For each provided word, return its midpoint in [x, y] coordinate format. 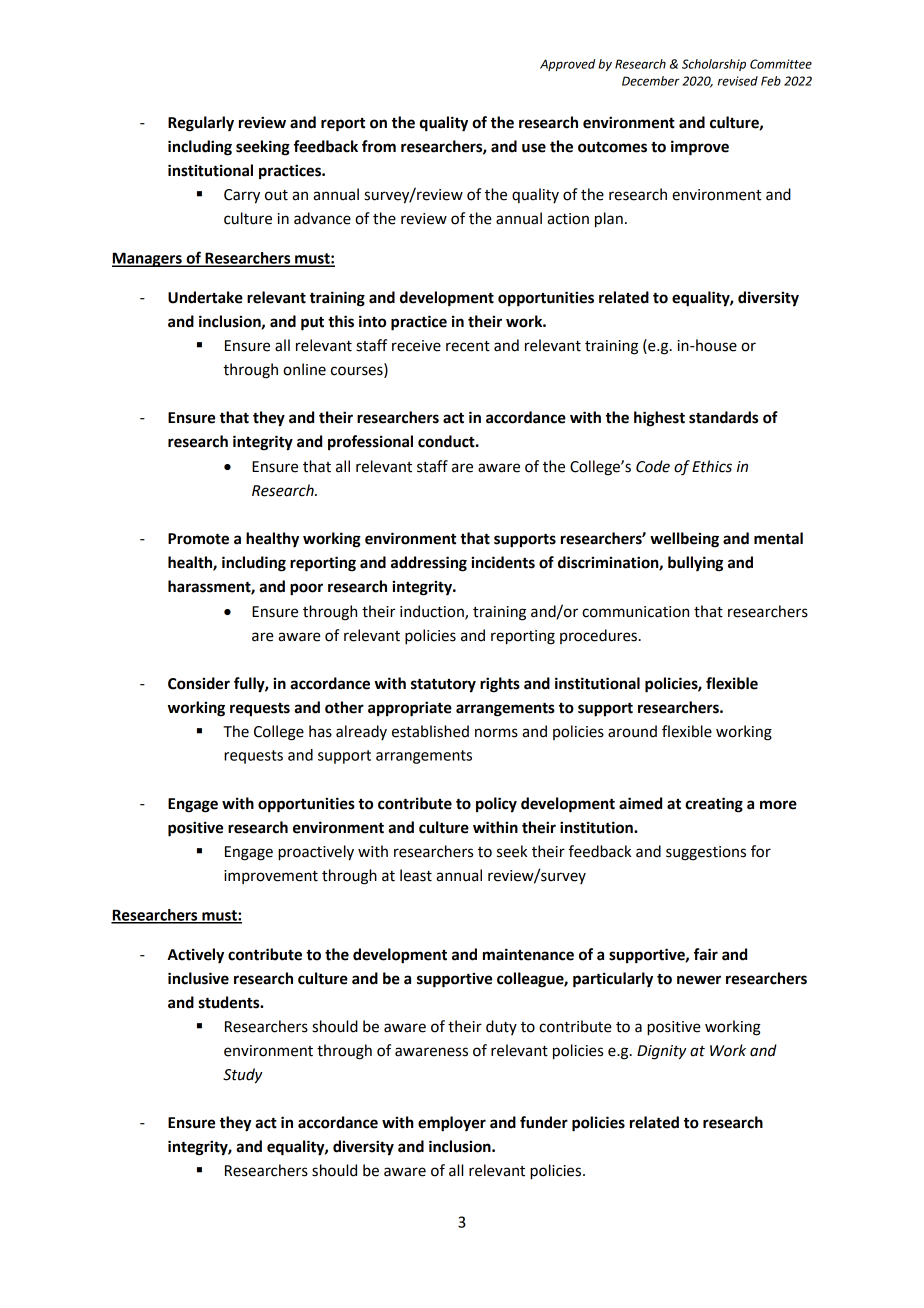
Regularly [201, 124]
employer [452, 1124]
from [379, 146]
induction [433, 612]
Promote [198, 539]
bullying [695, 564]
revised [738, 81]
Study [243, 1076]
